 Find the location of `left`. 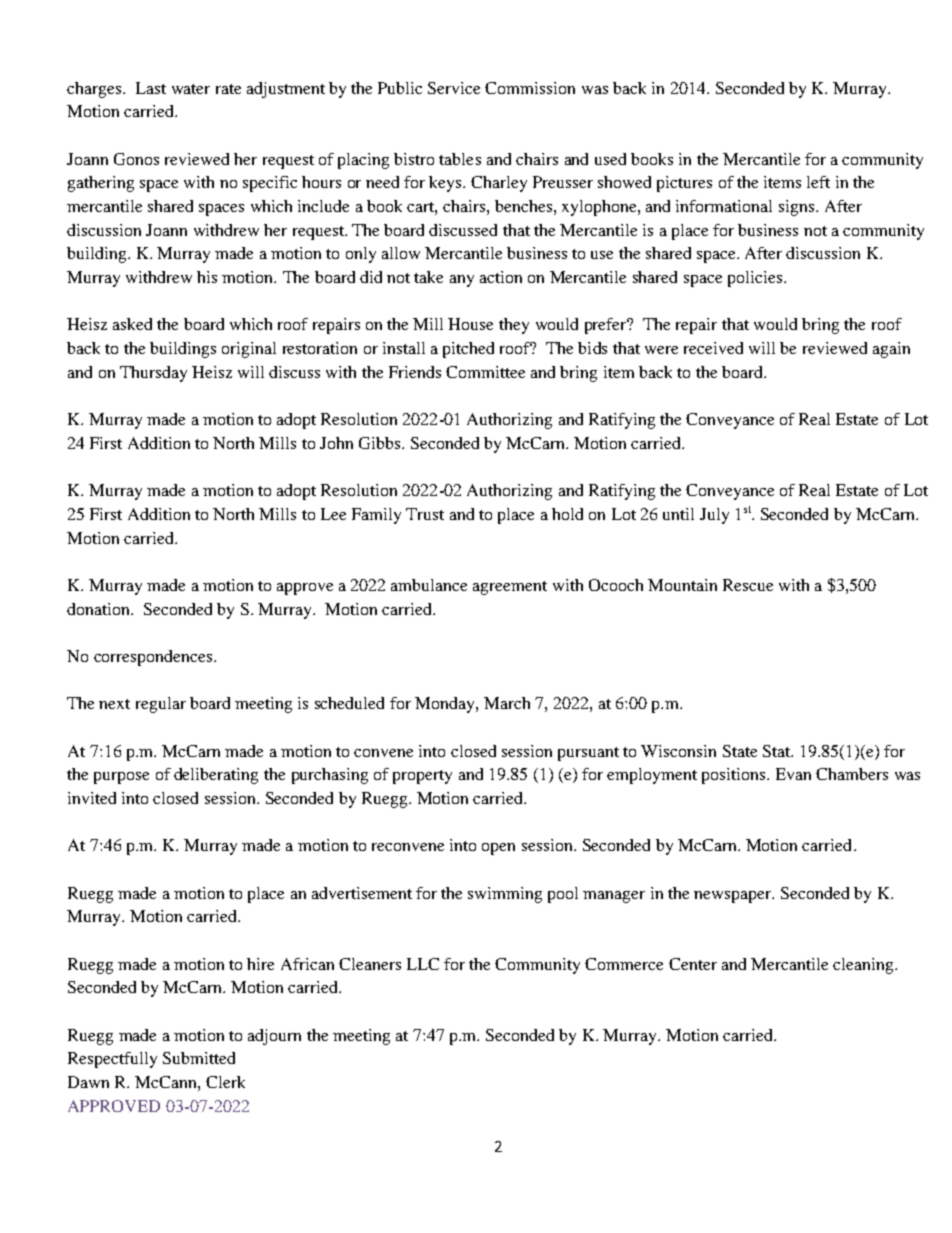

left is located at coordinates (818, 182).
